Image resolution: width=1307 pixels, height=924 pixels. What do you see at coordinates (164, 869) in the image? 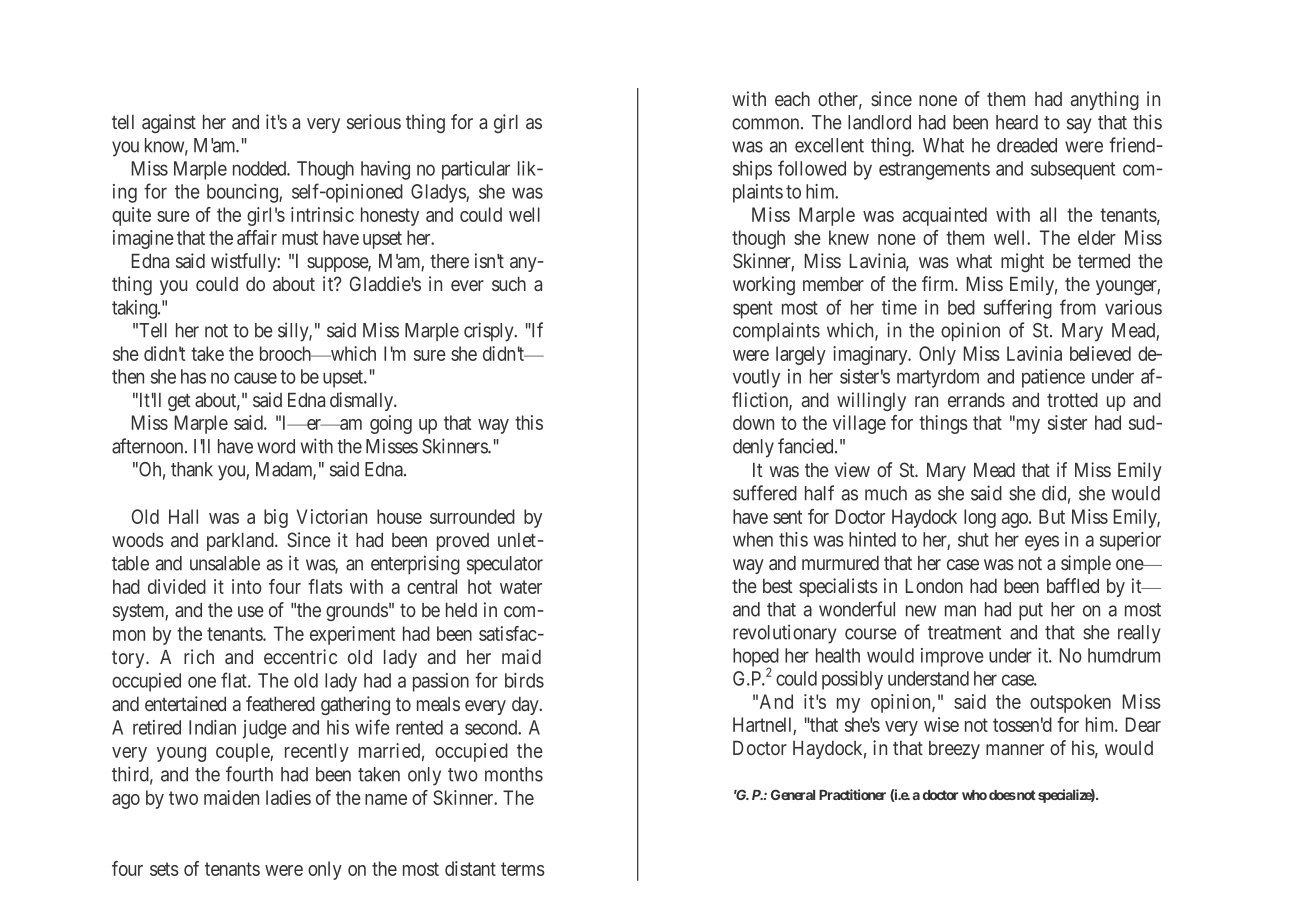
I see `sets` at bounding box center [164, 869].
